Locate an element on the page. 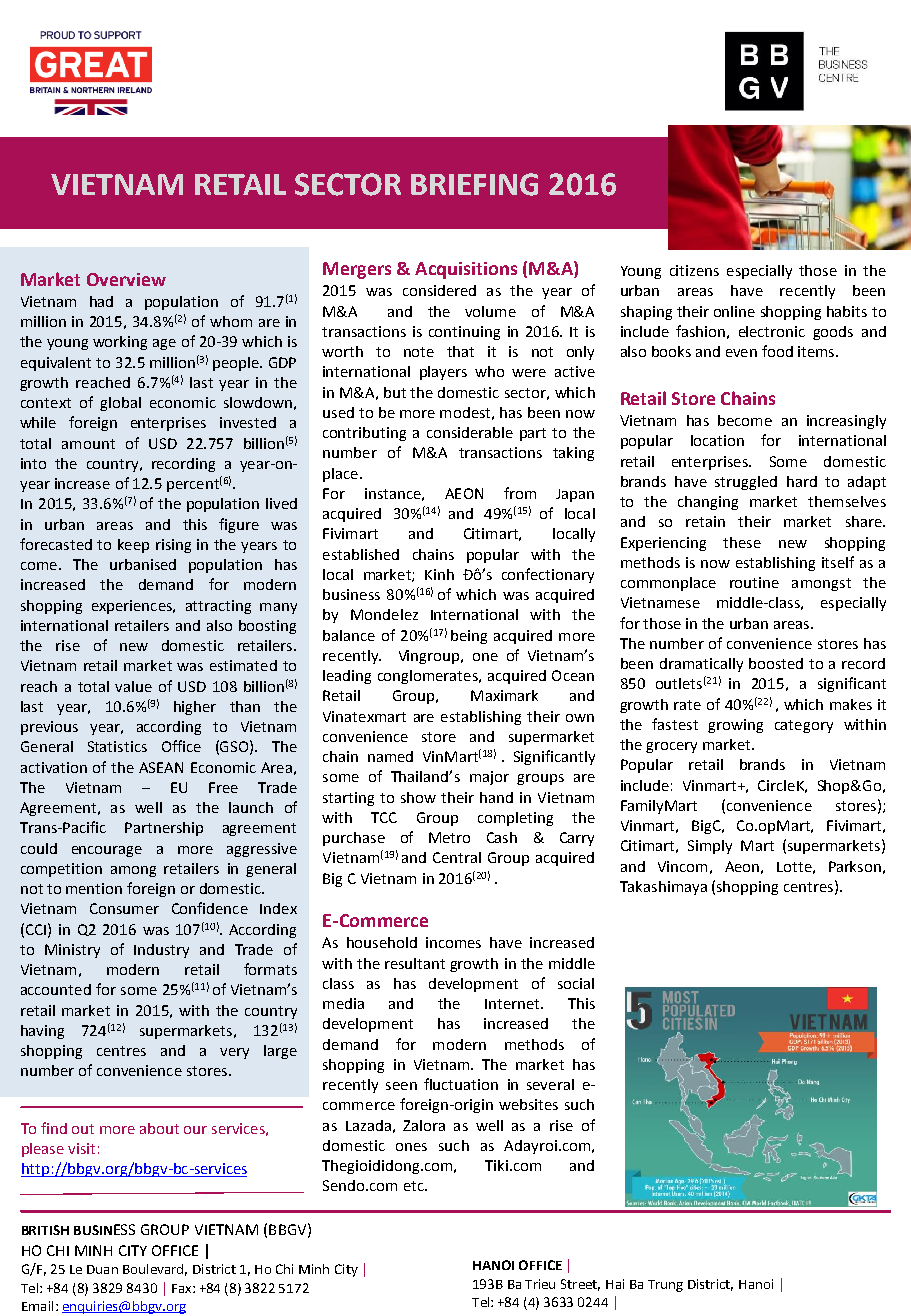  value is located at coordinates (133, 686).
